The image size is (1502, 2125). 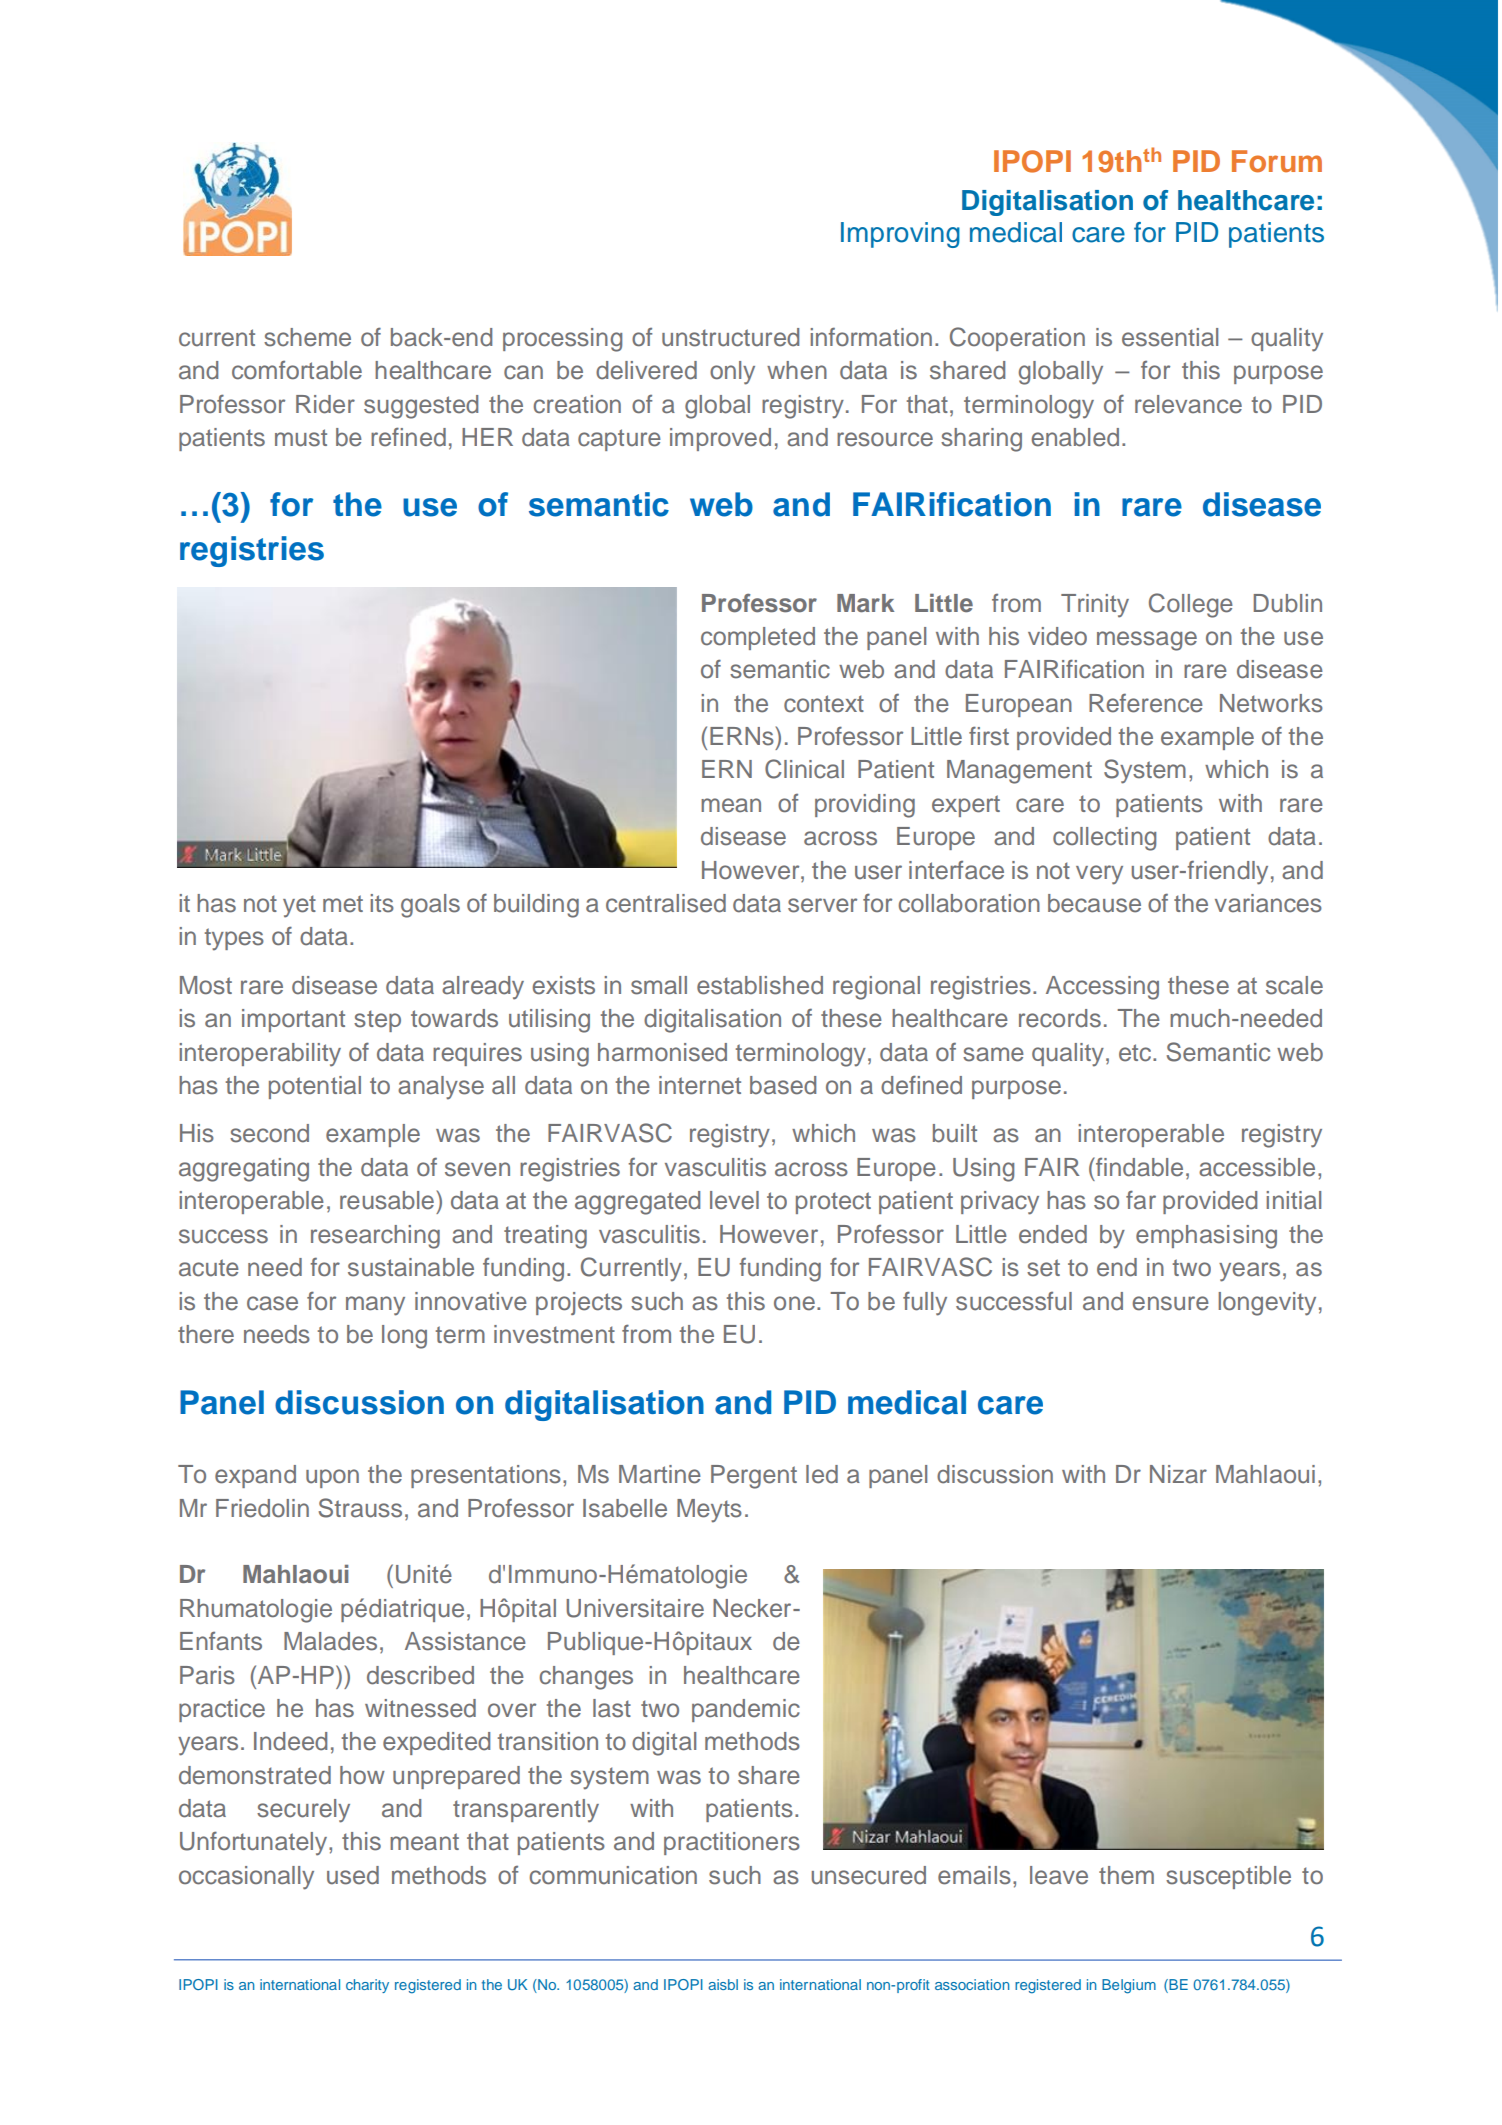 I want to click on practitioners, so click(x=732, y=1843).
